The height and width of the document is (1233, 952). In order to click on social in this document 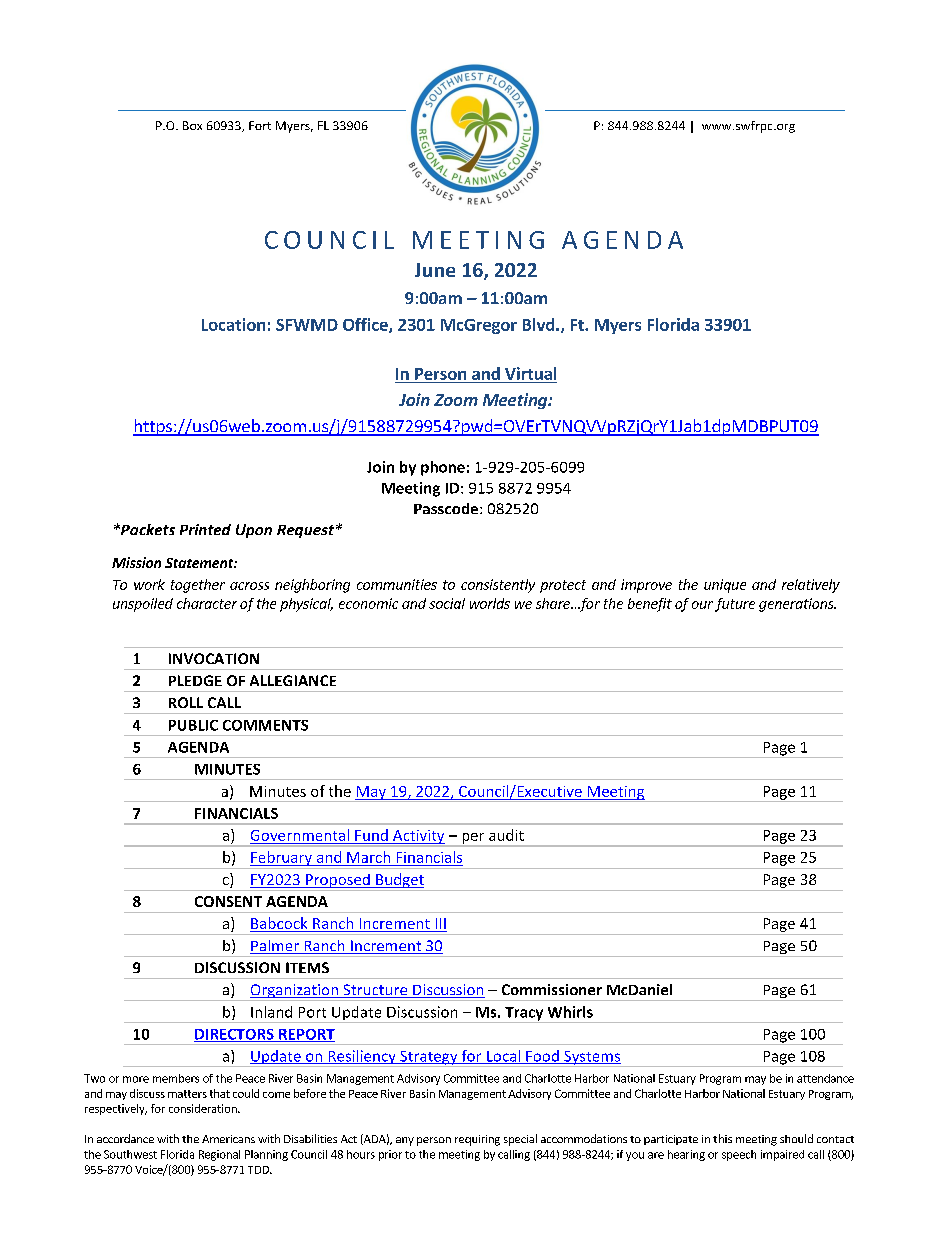, I will do `click(447, 603)`.
